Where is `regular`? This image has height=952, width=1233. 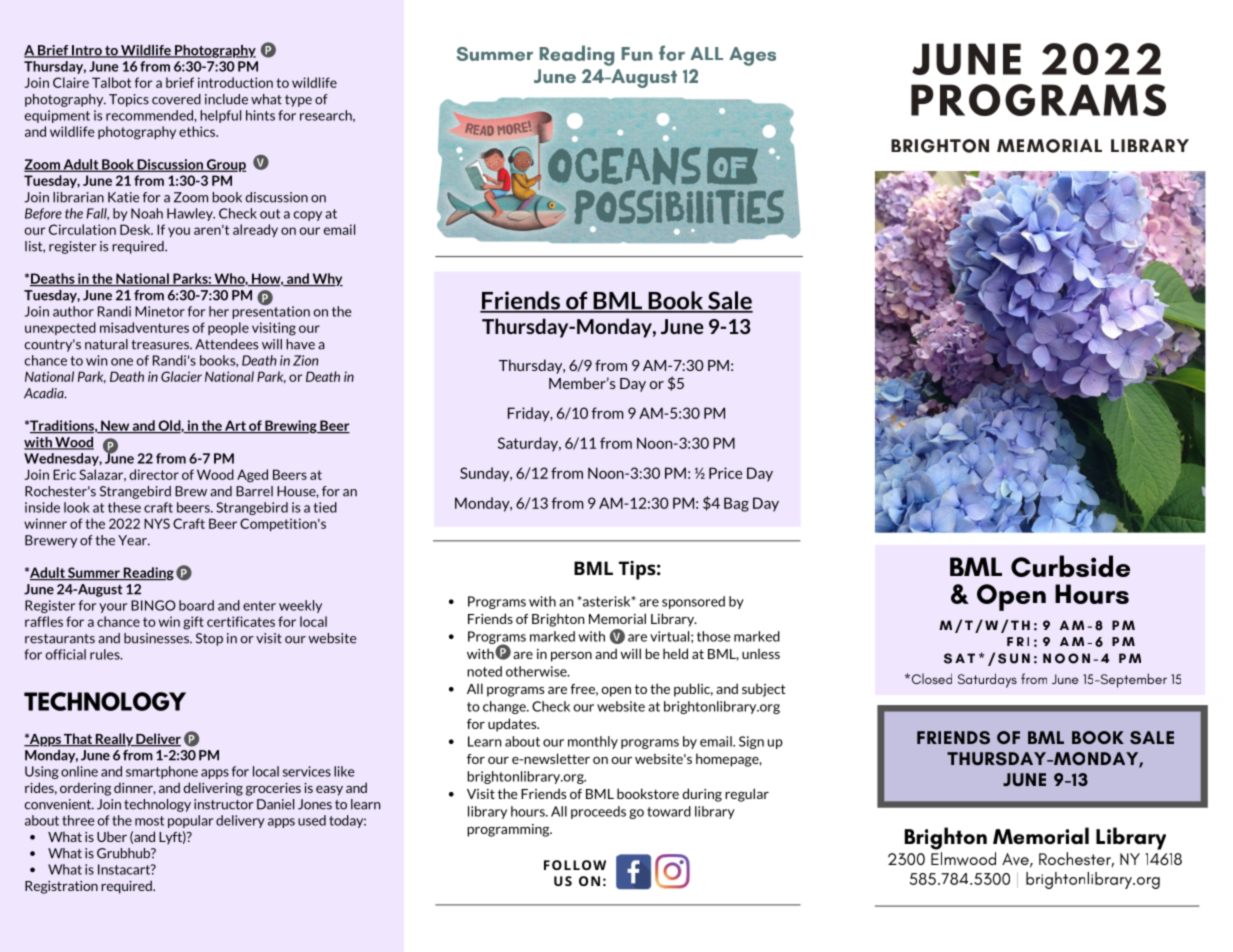
regular is located at coordinates (747, 795).
